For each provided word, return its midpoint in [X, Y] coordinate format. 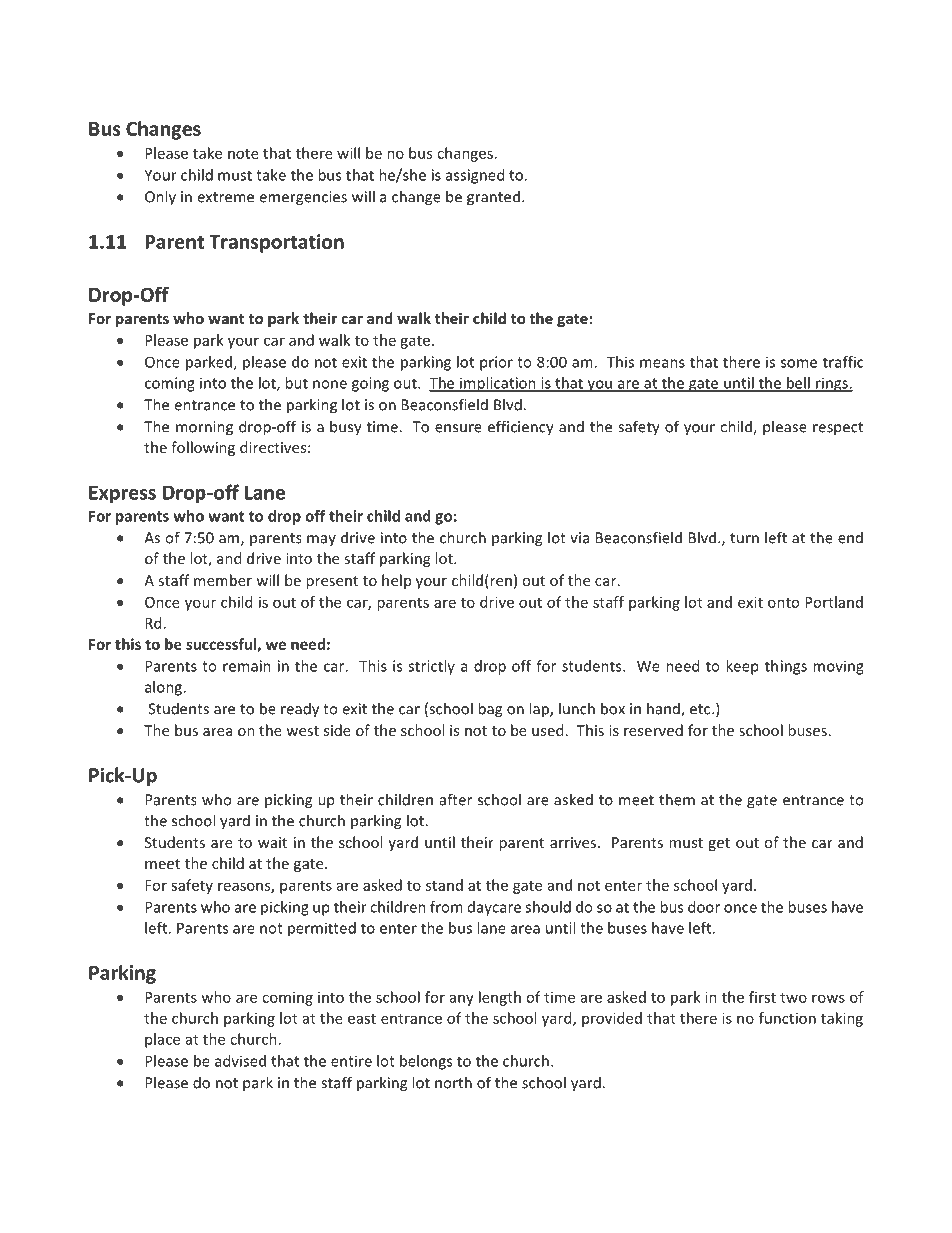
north [453, 1082]
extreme [225, 197]
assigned [475, 176]
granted [493, 198]
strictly [431, 667]
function [787, 1018]
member [223, 580]
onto [783, 603]
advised [240, 1061]
